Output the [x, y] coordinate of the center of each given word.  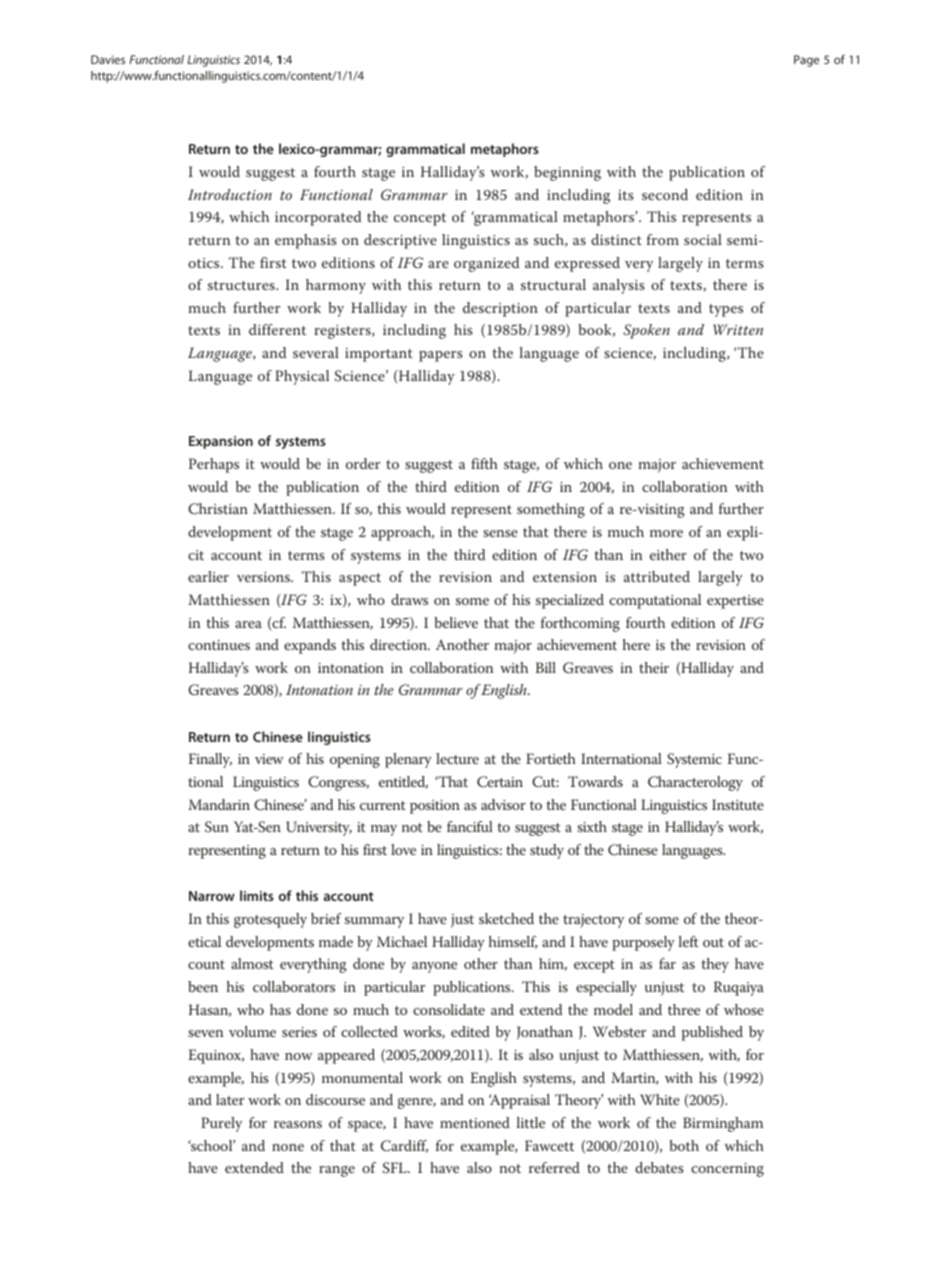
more [666, 533]
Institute [738, 804]
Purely [221, 1124]
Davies [108, 59]
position [435, 807]
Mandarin [219, 804]
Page [806, 61]
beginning [567, 173]
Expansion [221, 442]
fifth [484, 463]
